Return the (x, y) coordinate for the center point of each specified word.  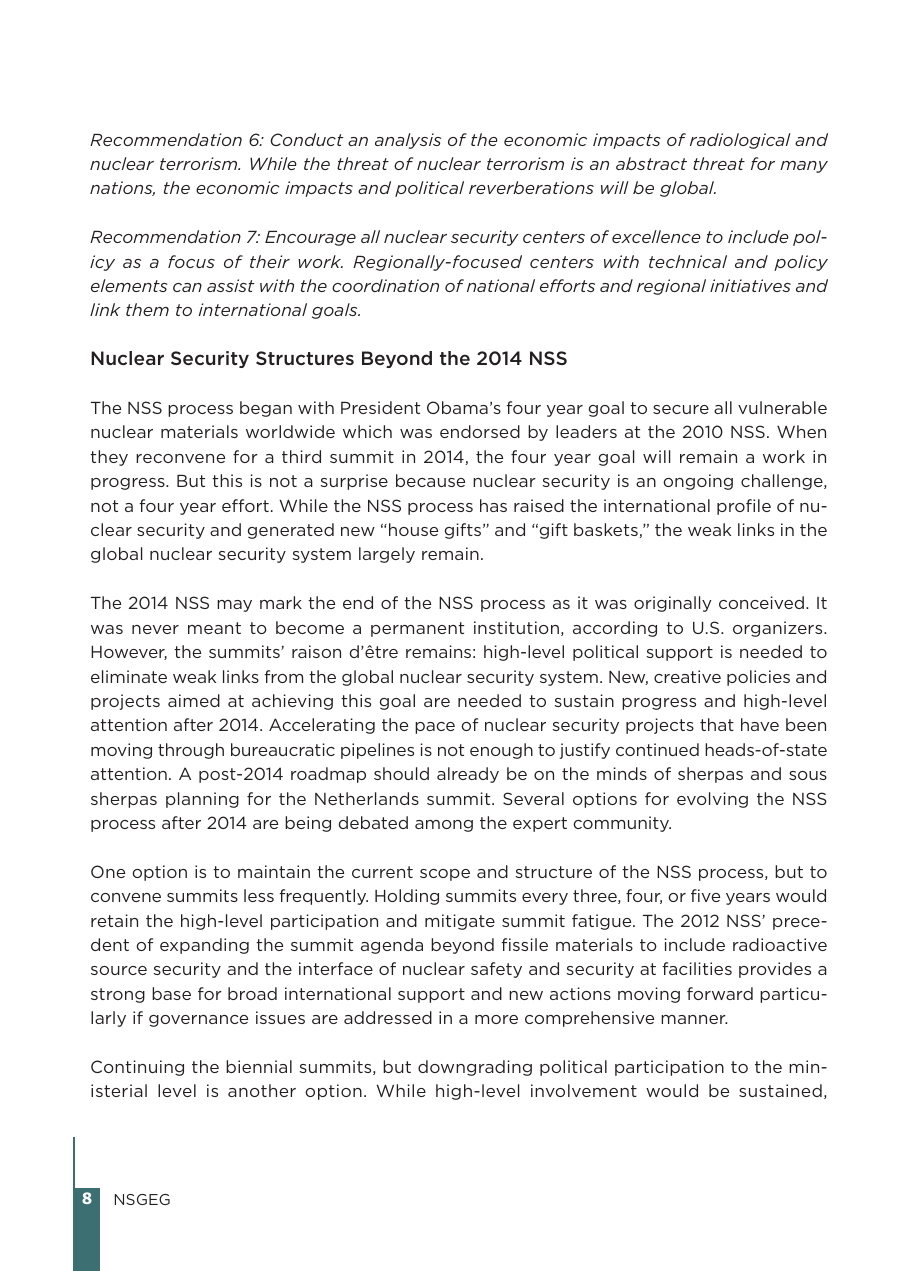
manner (694, 1019)
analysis (408, 141)
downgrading (475, 1068)
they (109, 458)
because (430, 480)
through (191, 751)
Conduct (307, 139)
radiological (740, 141)
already (468, 775)
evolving (712, 800)
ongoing (698, 482)
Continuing (137, 1068)
